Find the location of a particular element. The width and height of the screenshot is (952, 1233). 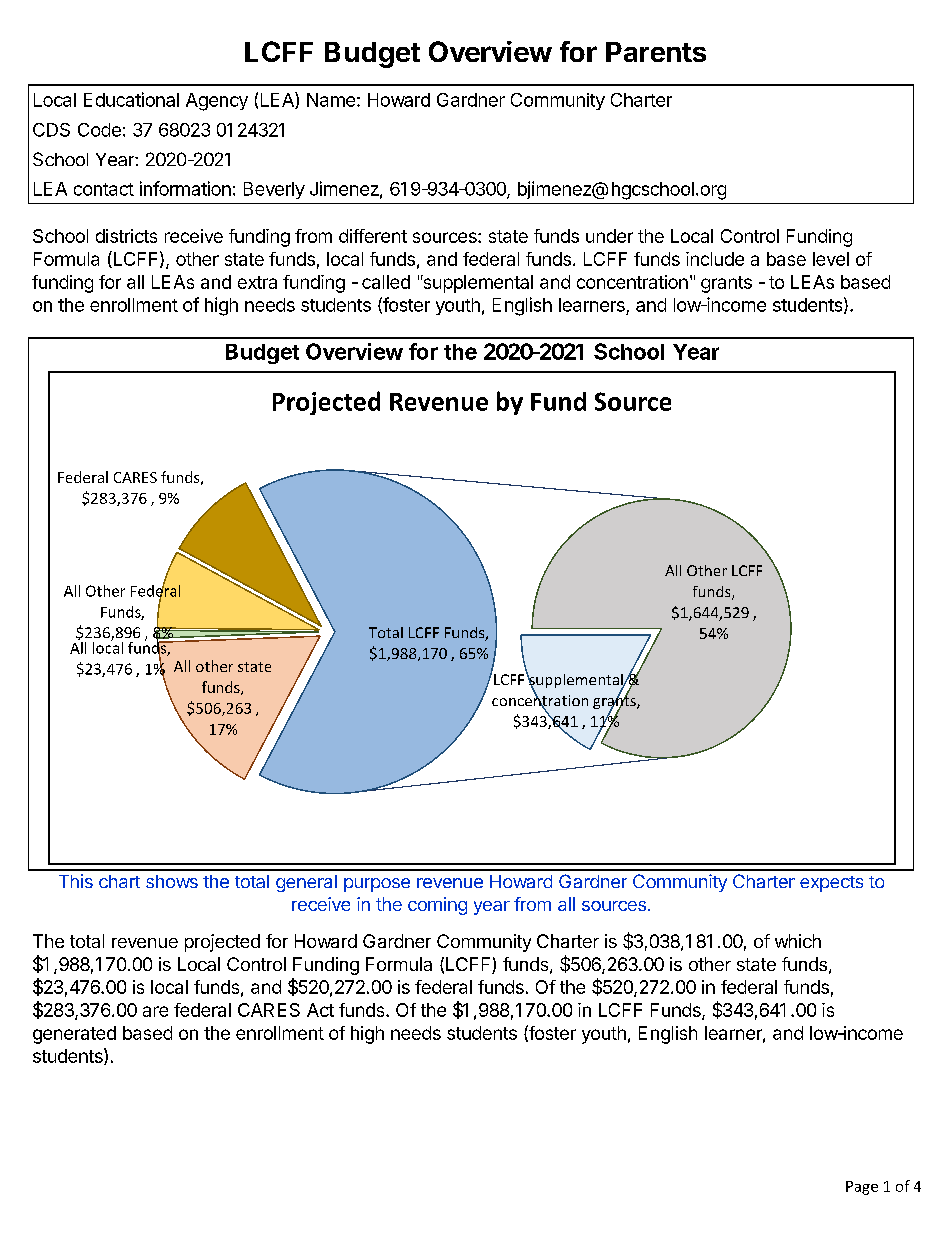

called is located at coordinates (386, 282).
